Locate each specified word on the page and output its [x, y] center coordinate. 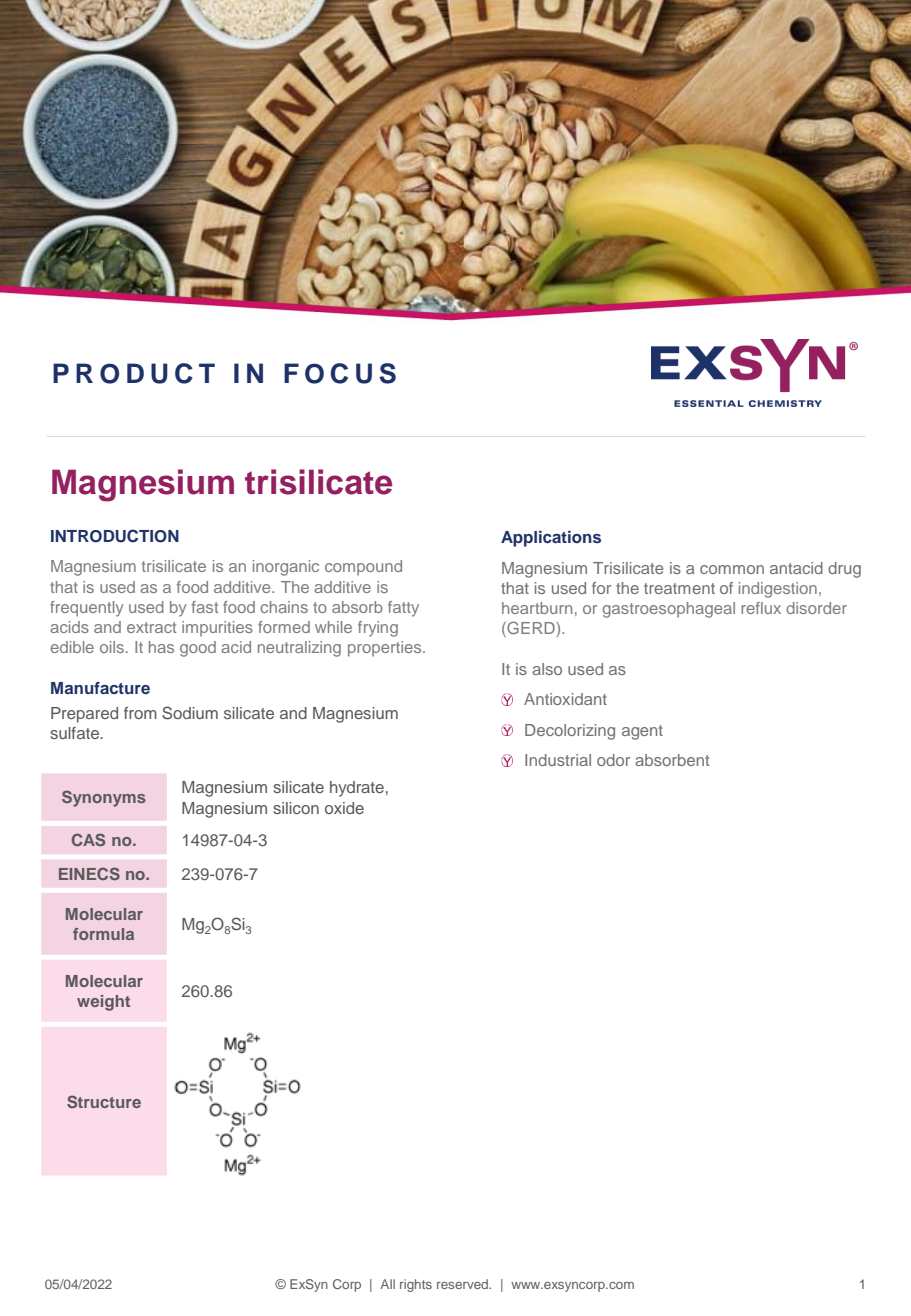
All [387, 1284]
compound [363, 568]
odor [613, 760]
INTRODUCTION [115, 536]
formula [103, 934]
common [732, 569]
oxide [344, 808]
